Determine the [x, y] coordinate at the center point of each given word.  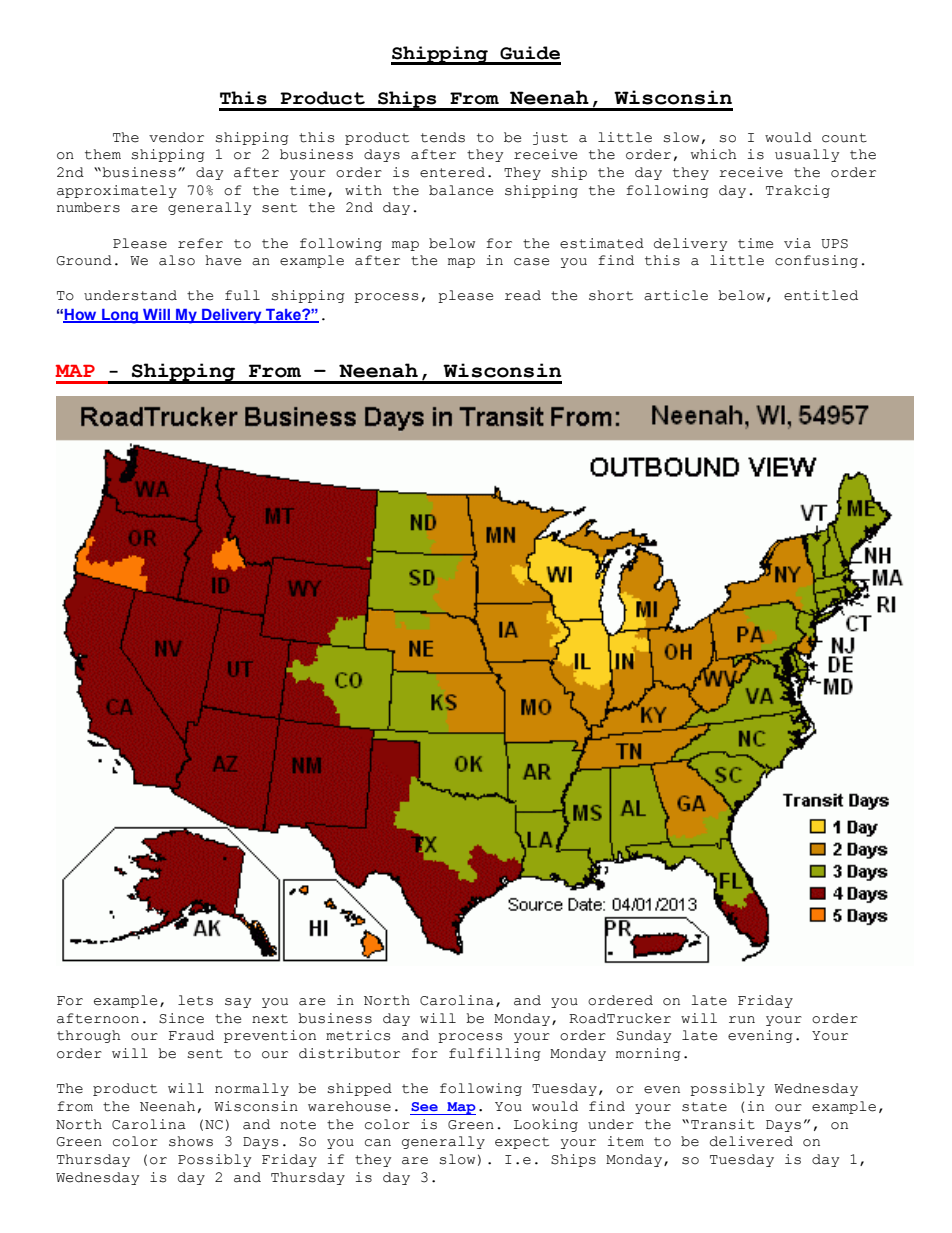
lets [195, 1000]
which [714, 154]
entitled [821, 295]
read [523, 295]
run [742, 1020]
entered [452, 172]
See [424, 1106]
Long [120, 316]
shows [191, 1141]
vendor [176, 137]
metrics [358, 1035]
